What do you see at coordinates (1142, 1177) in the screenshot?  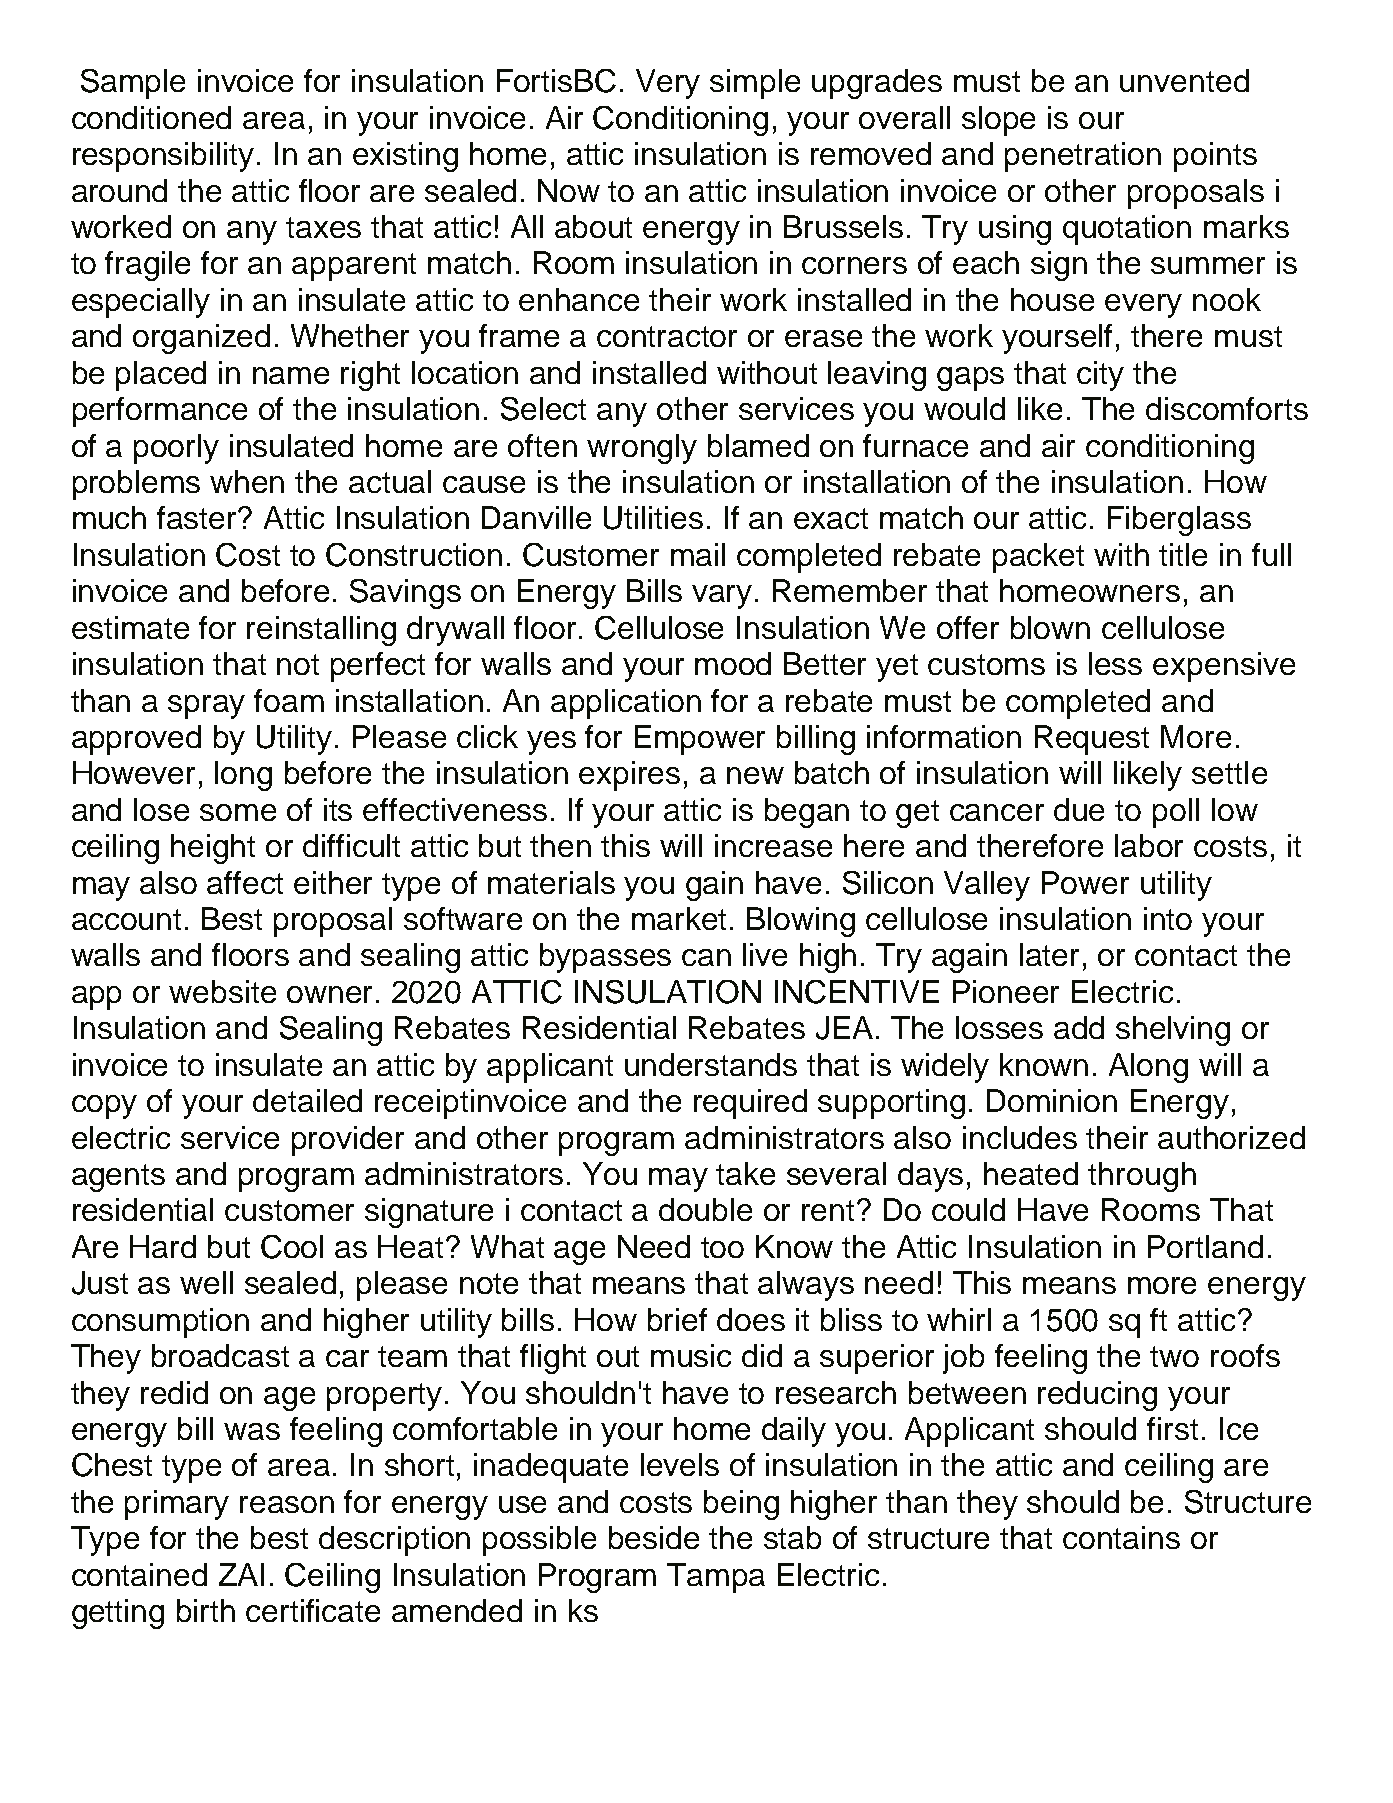 I see `through` at bounding box center [1142, 1177].
